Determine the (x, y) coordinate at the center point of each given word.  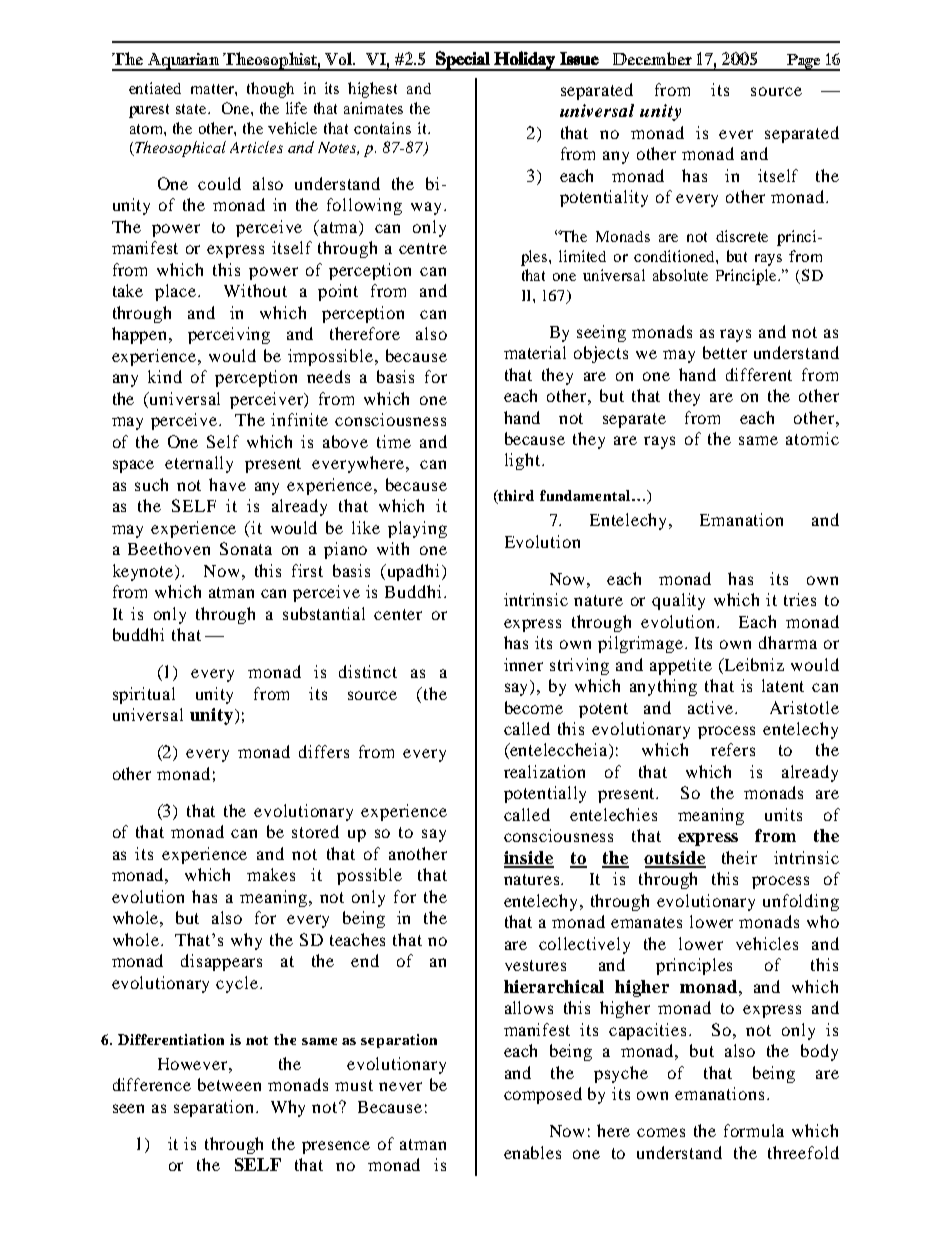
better (725, 352)
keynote (144, 572)
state (192, 109)
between (229, 1084)
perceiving (229, 335)
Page (804, 62)
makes (271, 874)
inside (529, 859)
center (398, 614)
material (535, 352)
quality (678, 601)
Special (463, 61)
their (739, 857)
